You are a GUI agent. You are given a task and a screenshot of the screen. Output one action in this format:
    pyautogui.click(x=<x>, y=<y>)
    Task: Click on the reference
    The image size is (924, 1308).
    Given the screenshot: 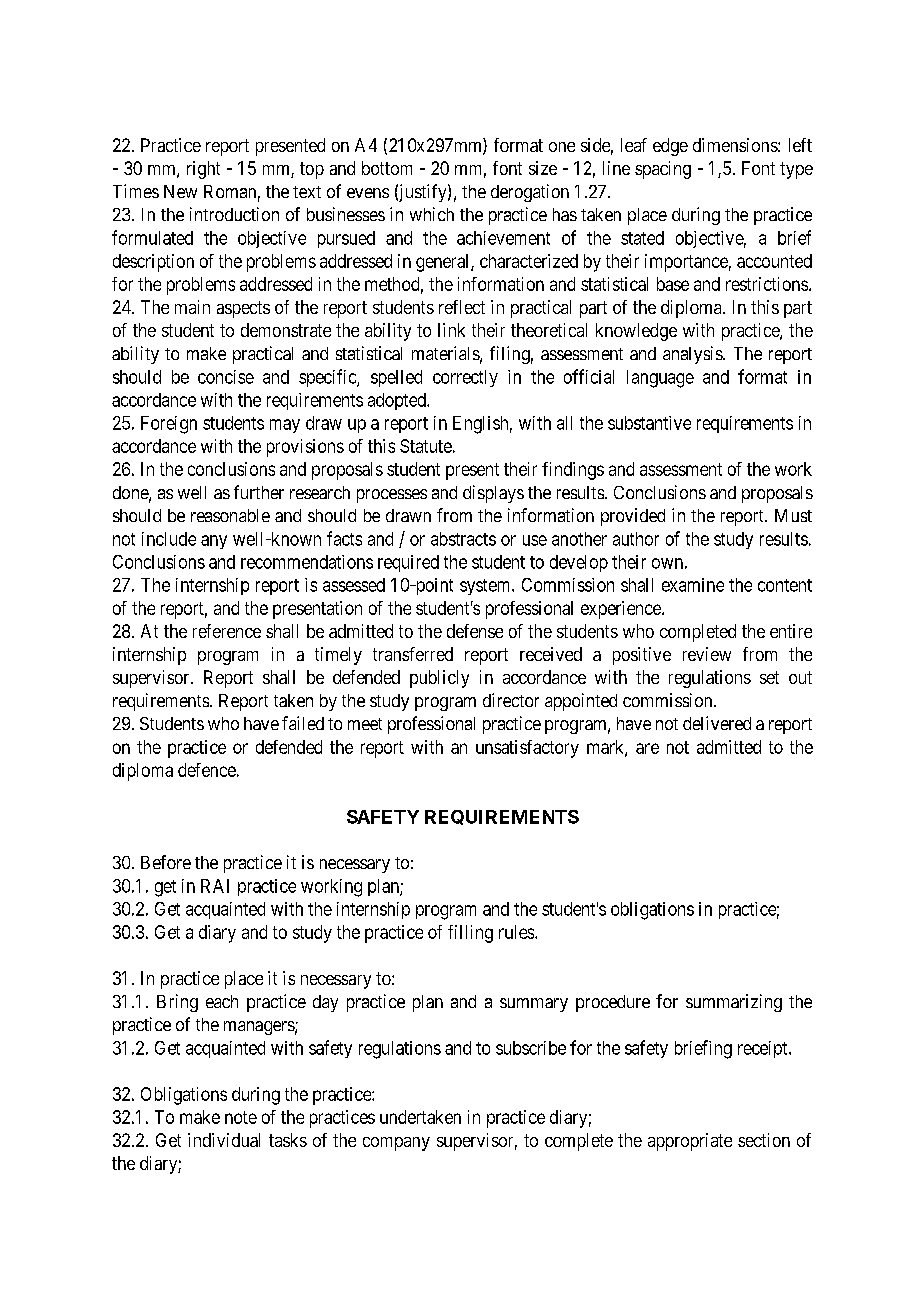 What is the action you would take?
    pyautogui.click(x=227, y=631)
